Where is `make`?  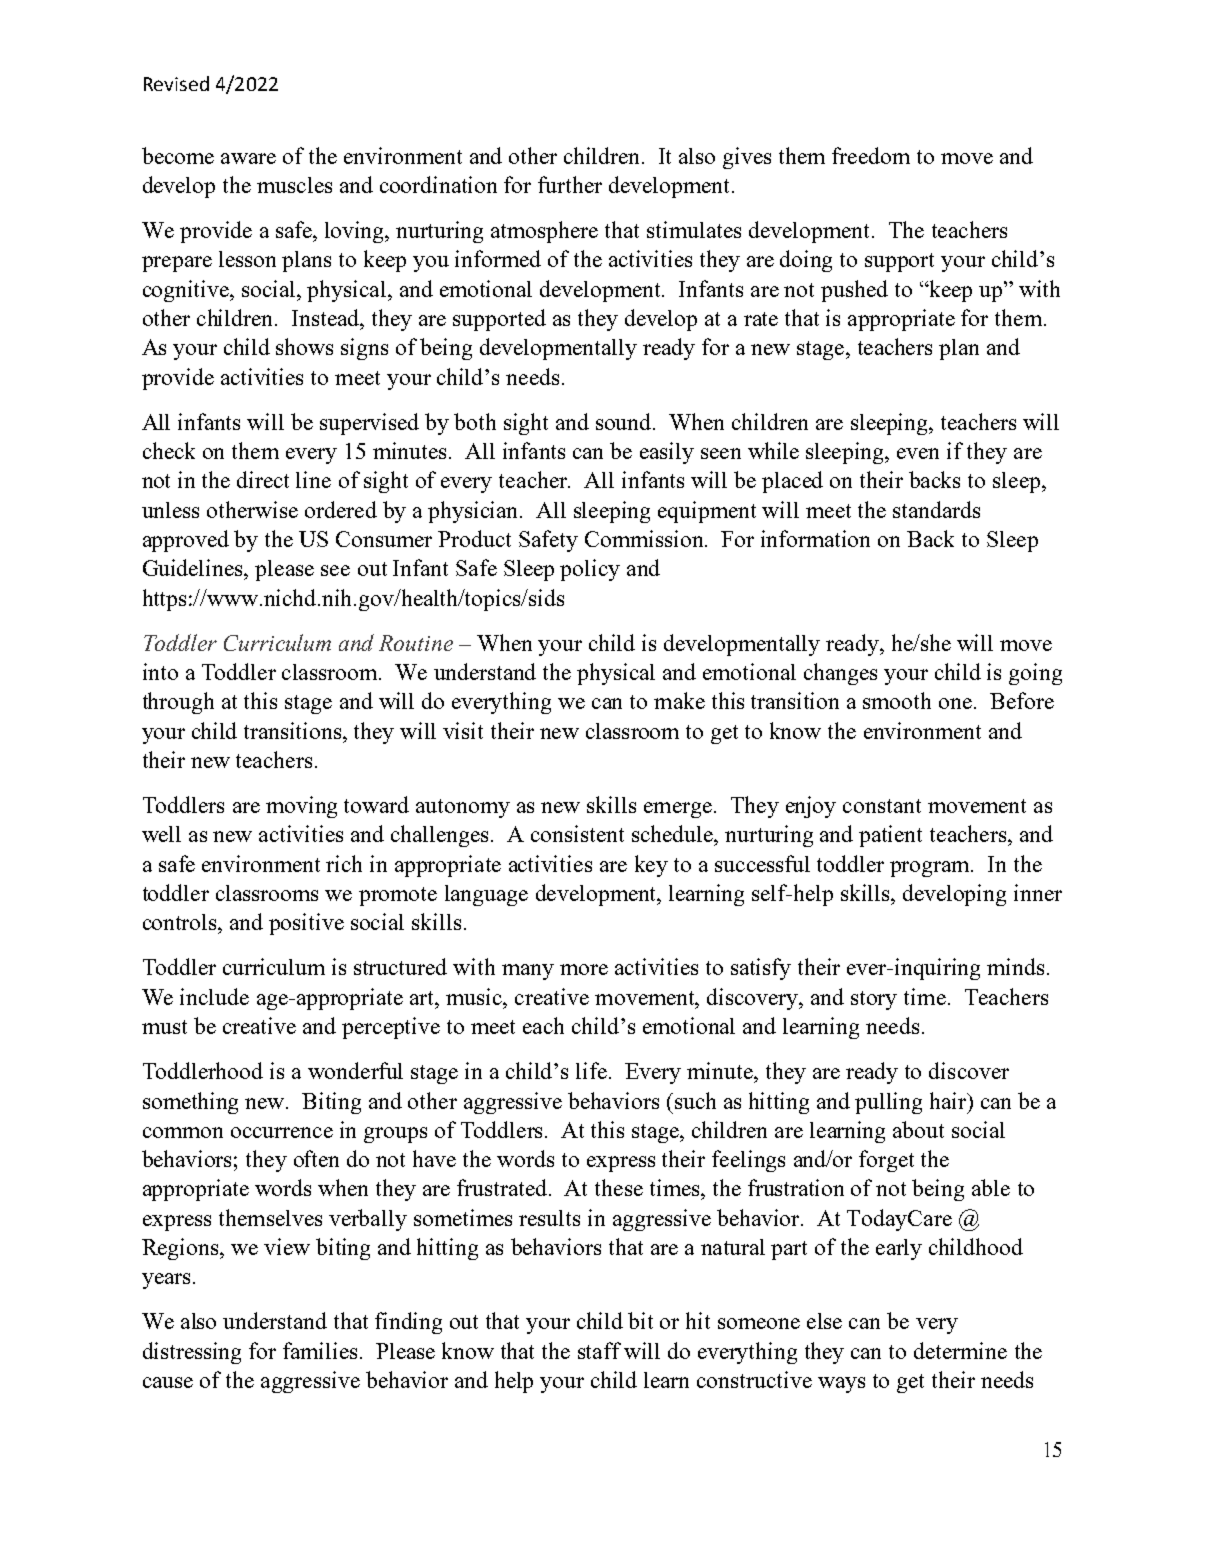
make is located at coordinates (679, 700).
